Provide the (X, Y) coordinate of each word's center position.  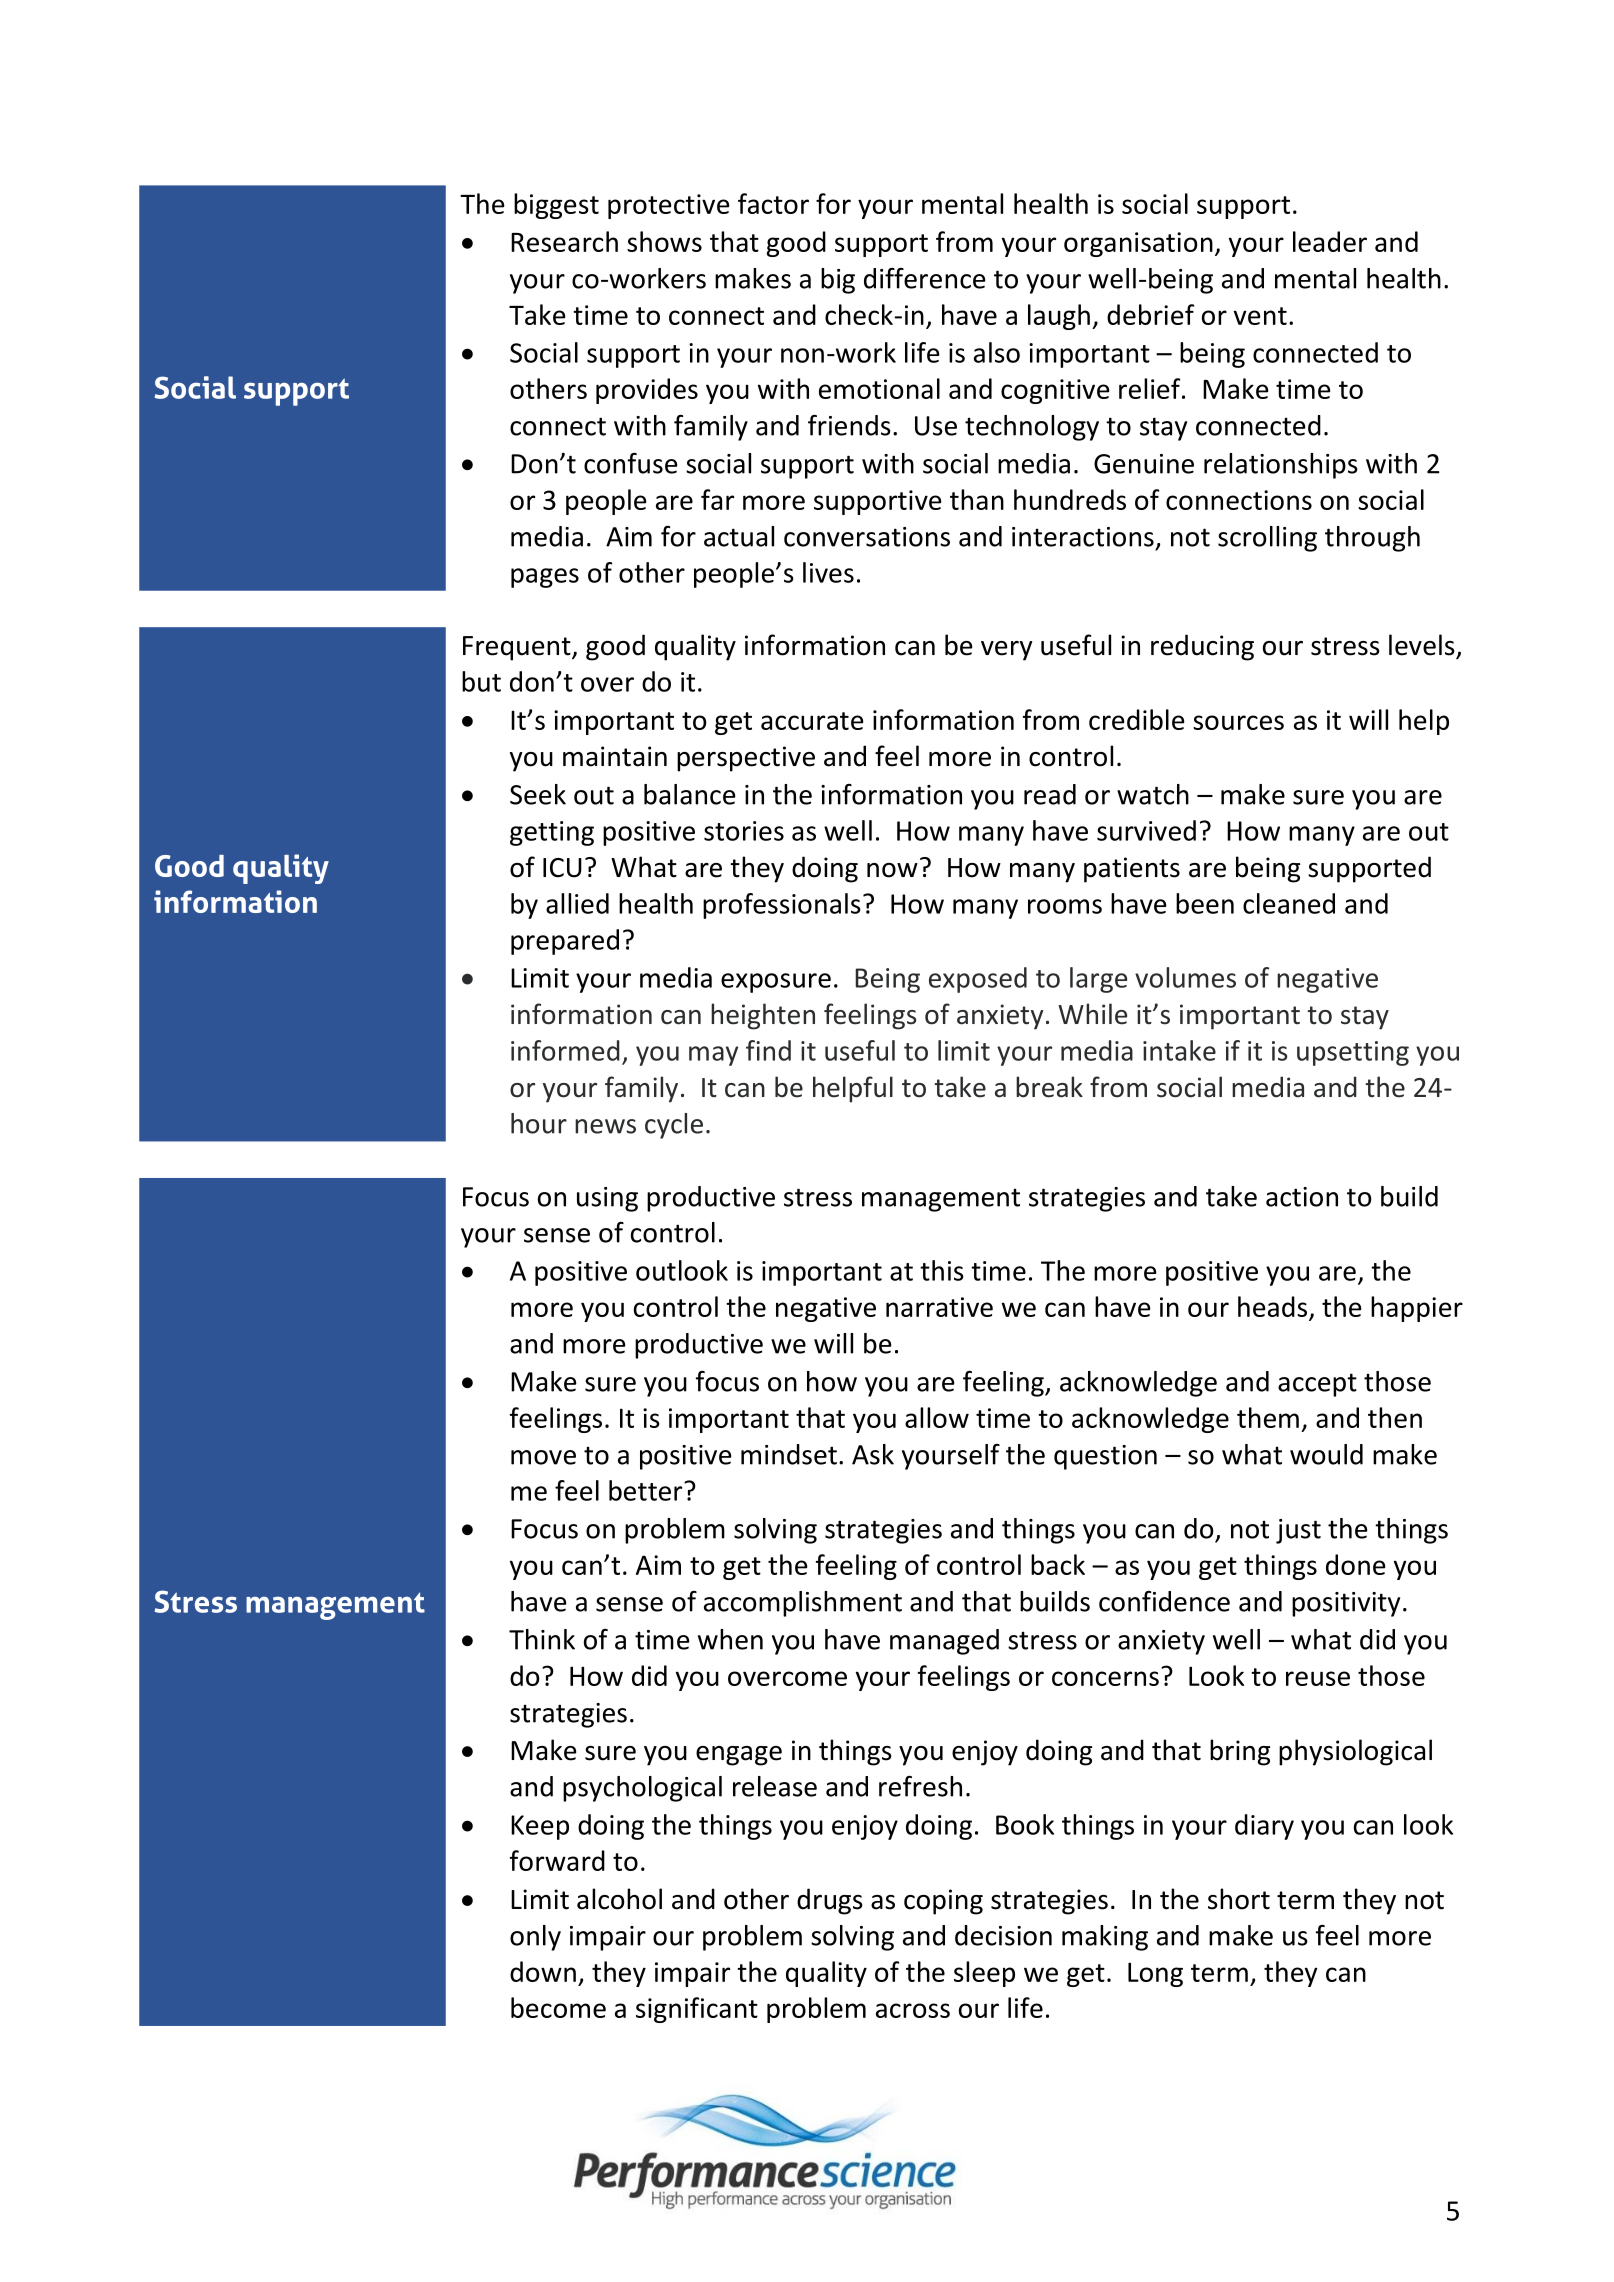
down (543, 1971)
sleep (984, 1974)
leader (1330, 241)
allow (937, 1417)
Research (564, 241)
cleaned (1289, 903)
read (1050, 794)
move (543, 1457)
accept (1317, 1385)
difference (925, 278)
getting (552, 833)
